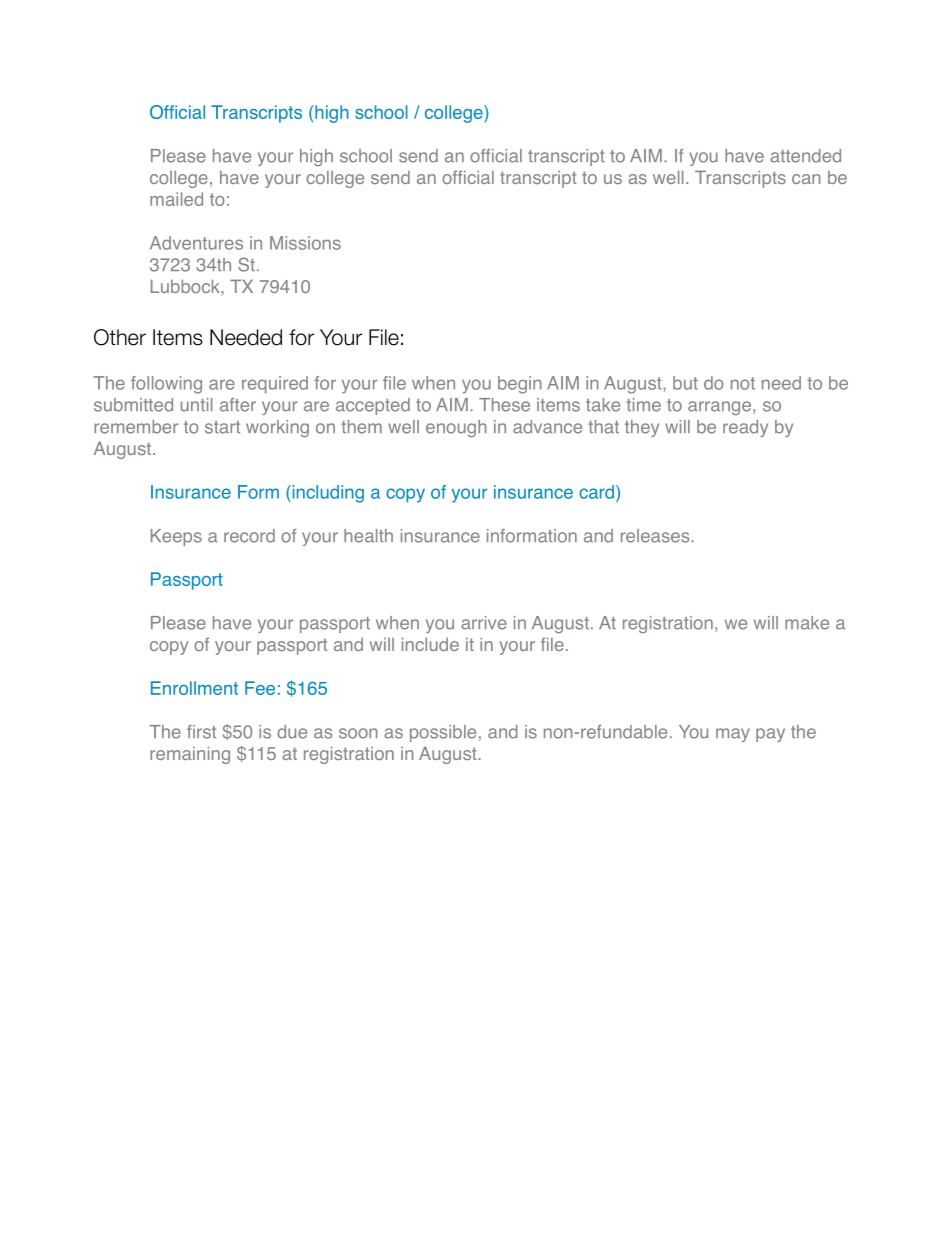 This screenshot has width=952, height=1233. I want to click on mailed, so click(176, 199).
